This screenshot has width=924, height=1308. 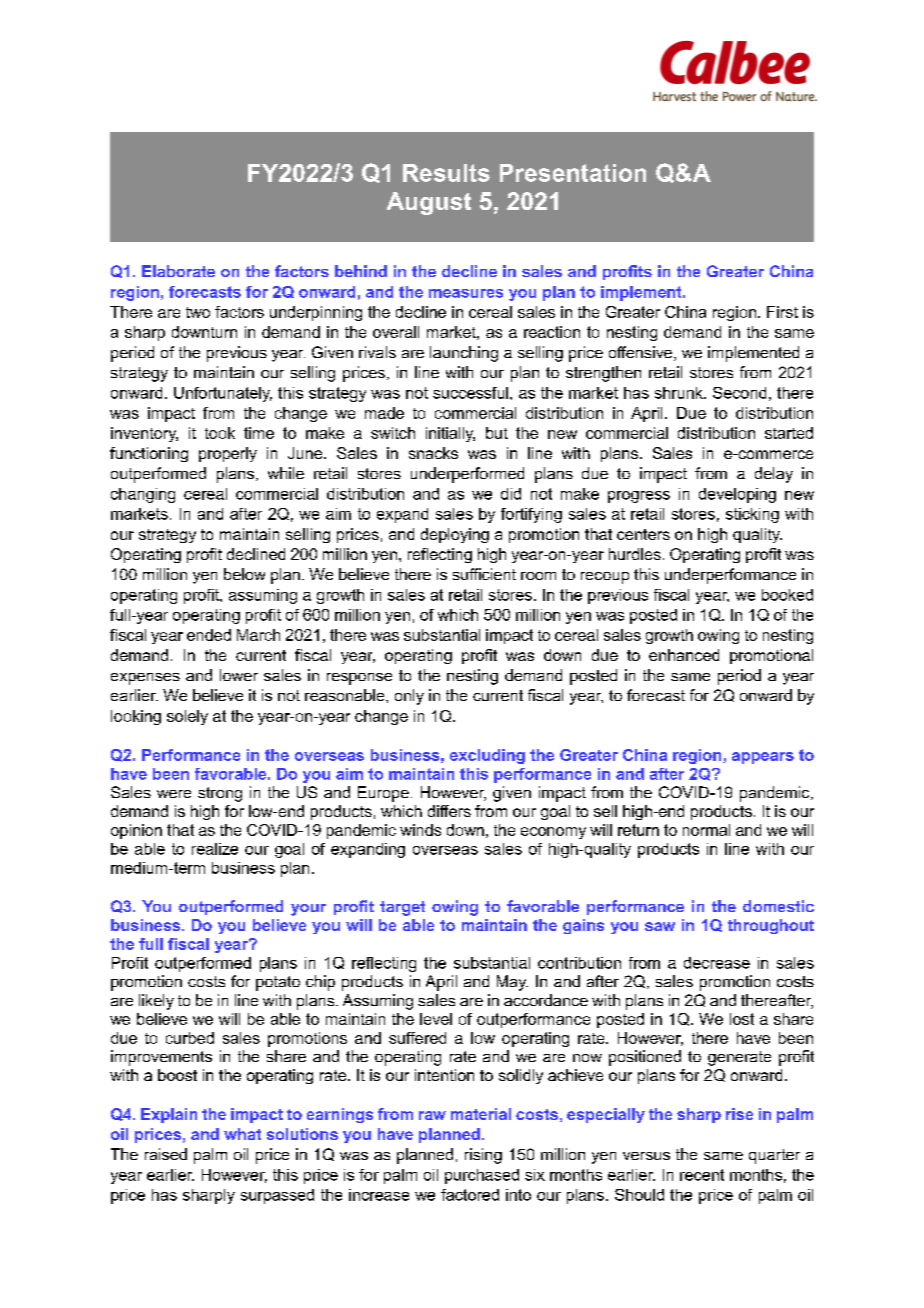 What do you see at coordinates (717, 963) in the screenshot?
I see `decrease` at bounding box center [717, 963].
